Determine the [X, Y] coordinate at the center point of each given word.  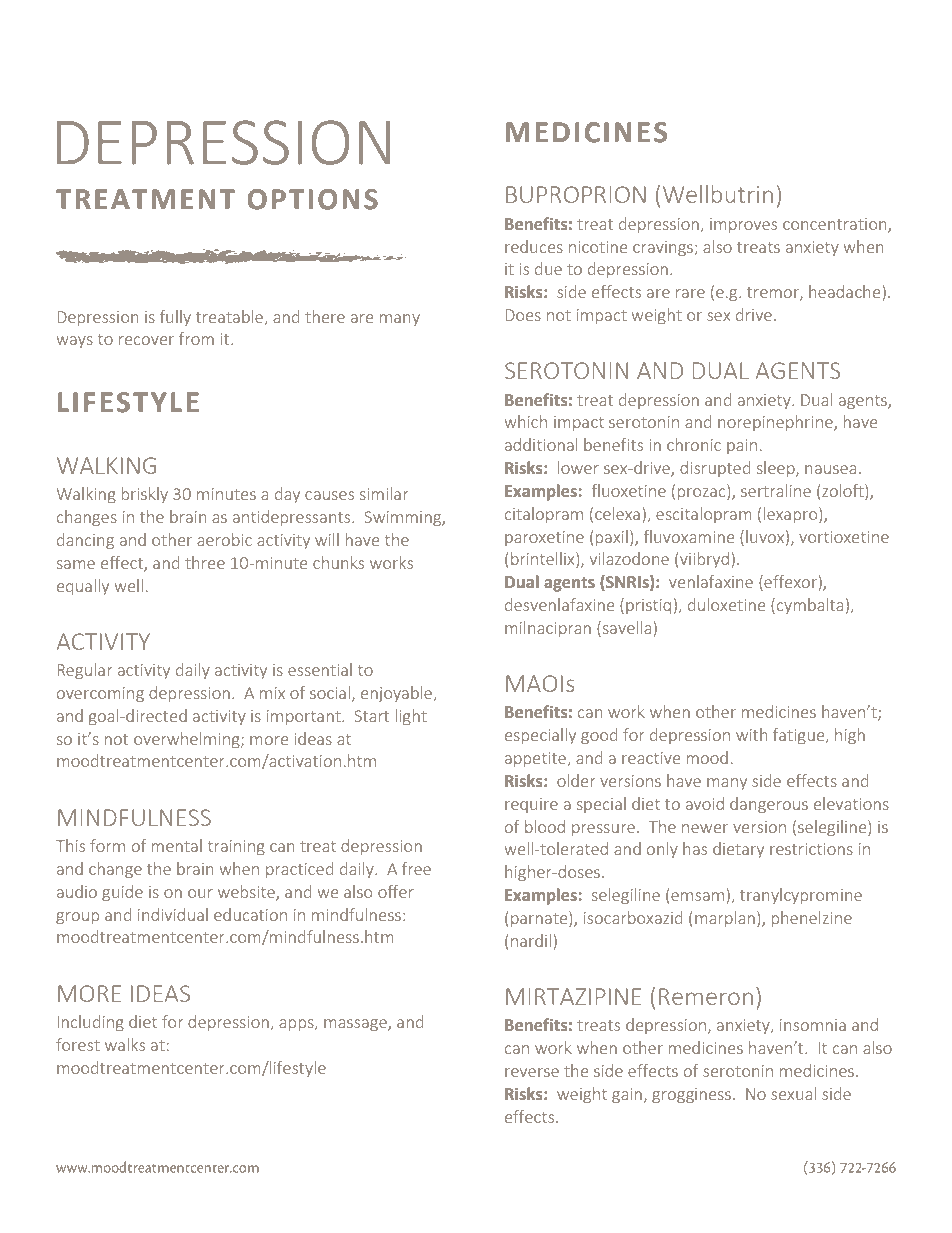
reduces [534, 246]
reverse [532, 1072]
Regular [84, 671]
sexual [793, 1093]
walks [125, 1044]
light [411, 717]
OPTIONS [313, 199]
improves [743, 225]
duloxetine [727, 604]
